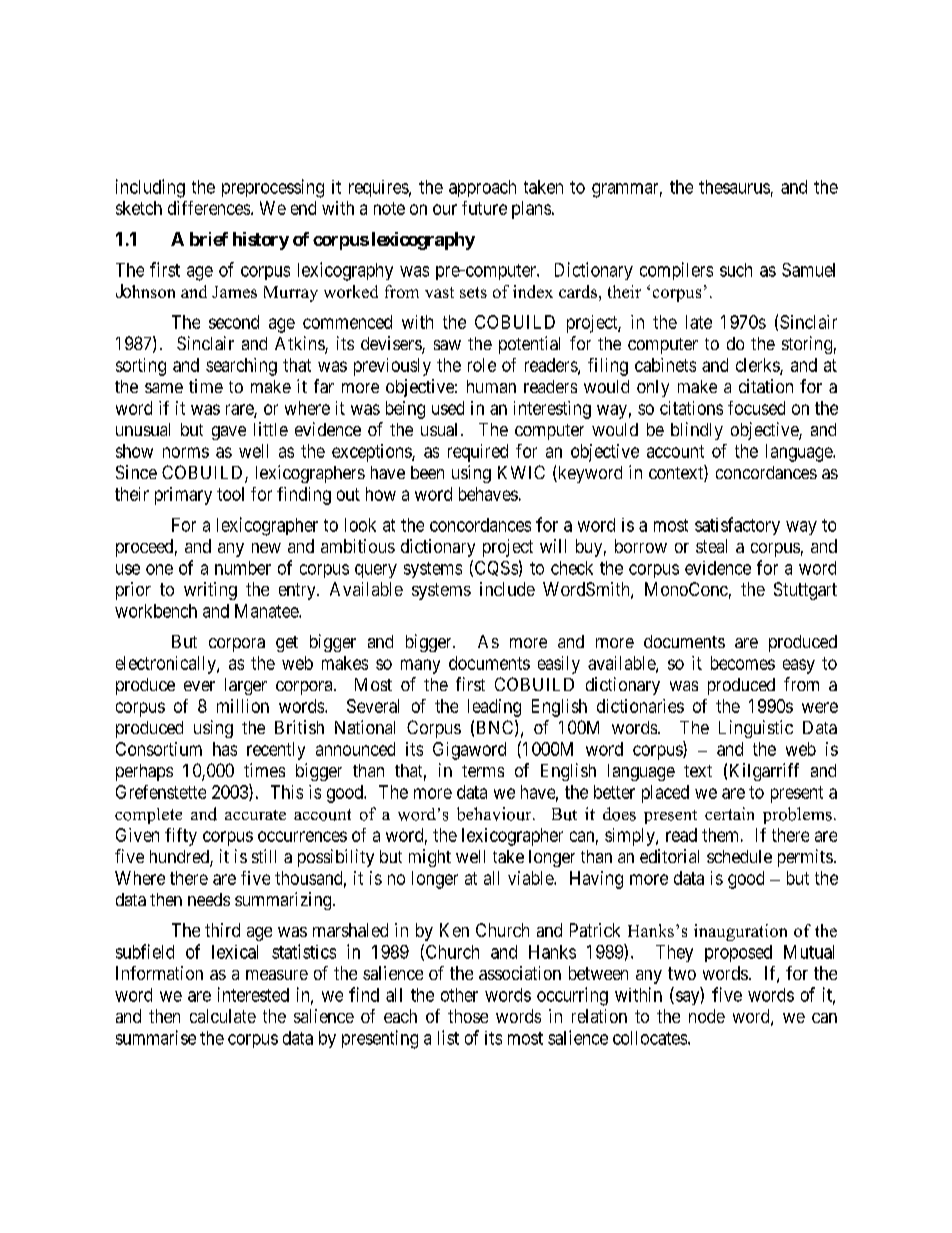 This page has height=1233, width=952. What do you see at coordinates (805, 591) in the page?
I see `Stuttgart` at bounding box center [805, 591].
